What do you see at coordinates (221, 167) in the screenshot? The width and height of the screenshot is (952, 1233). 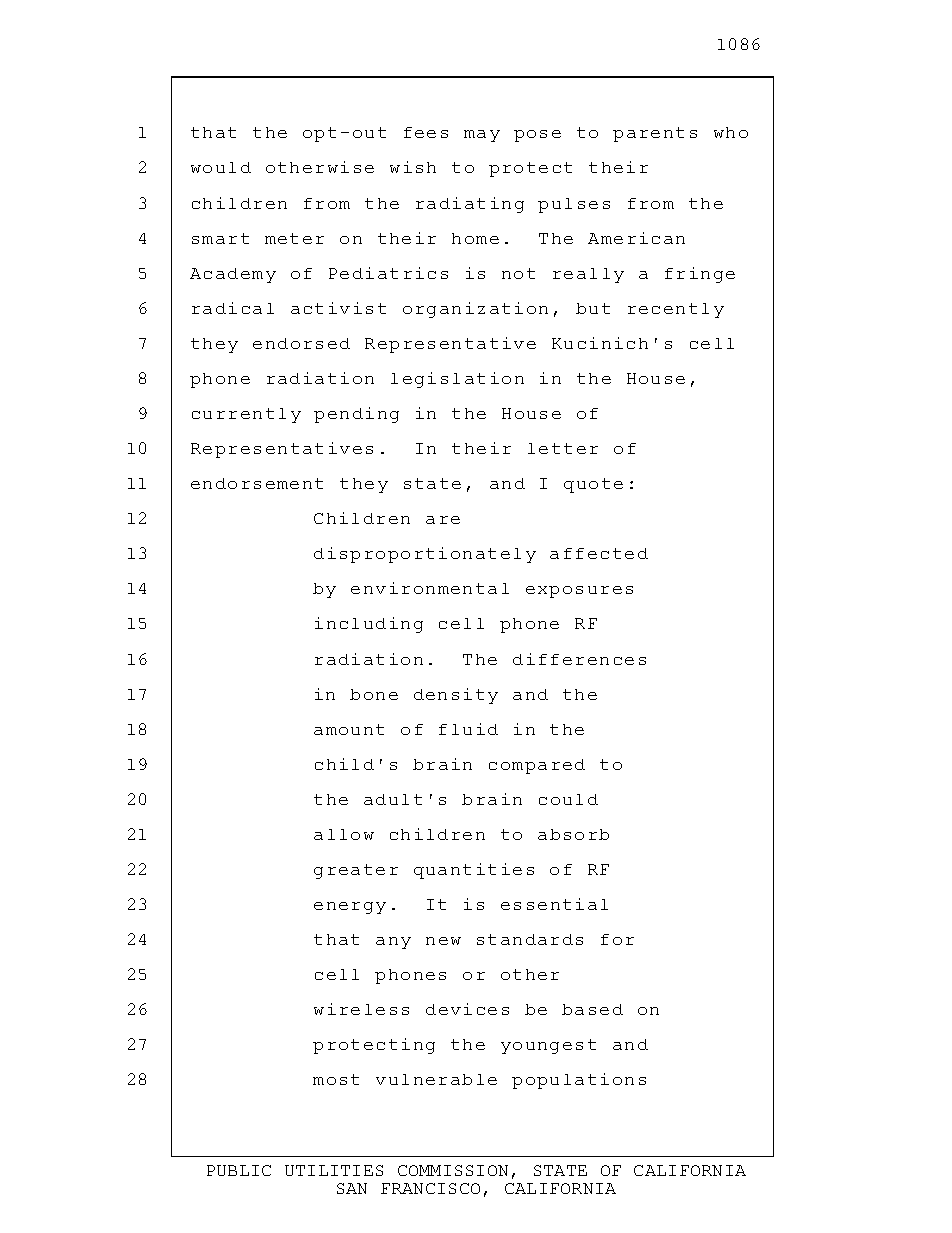 I see `would` at bounding box center [221, 167].
